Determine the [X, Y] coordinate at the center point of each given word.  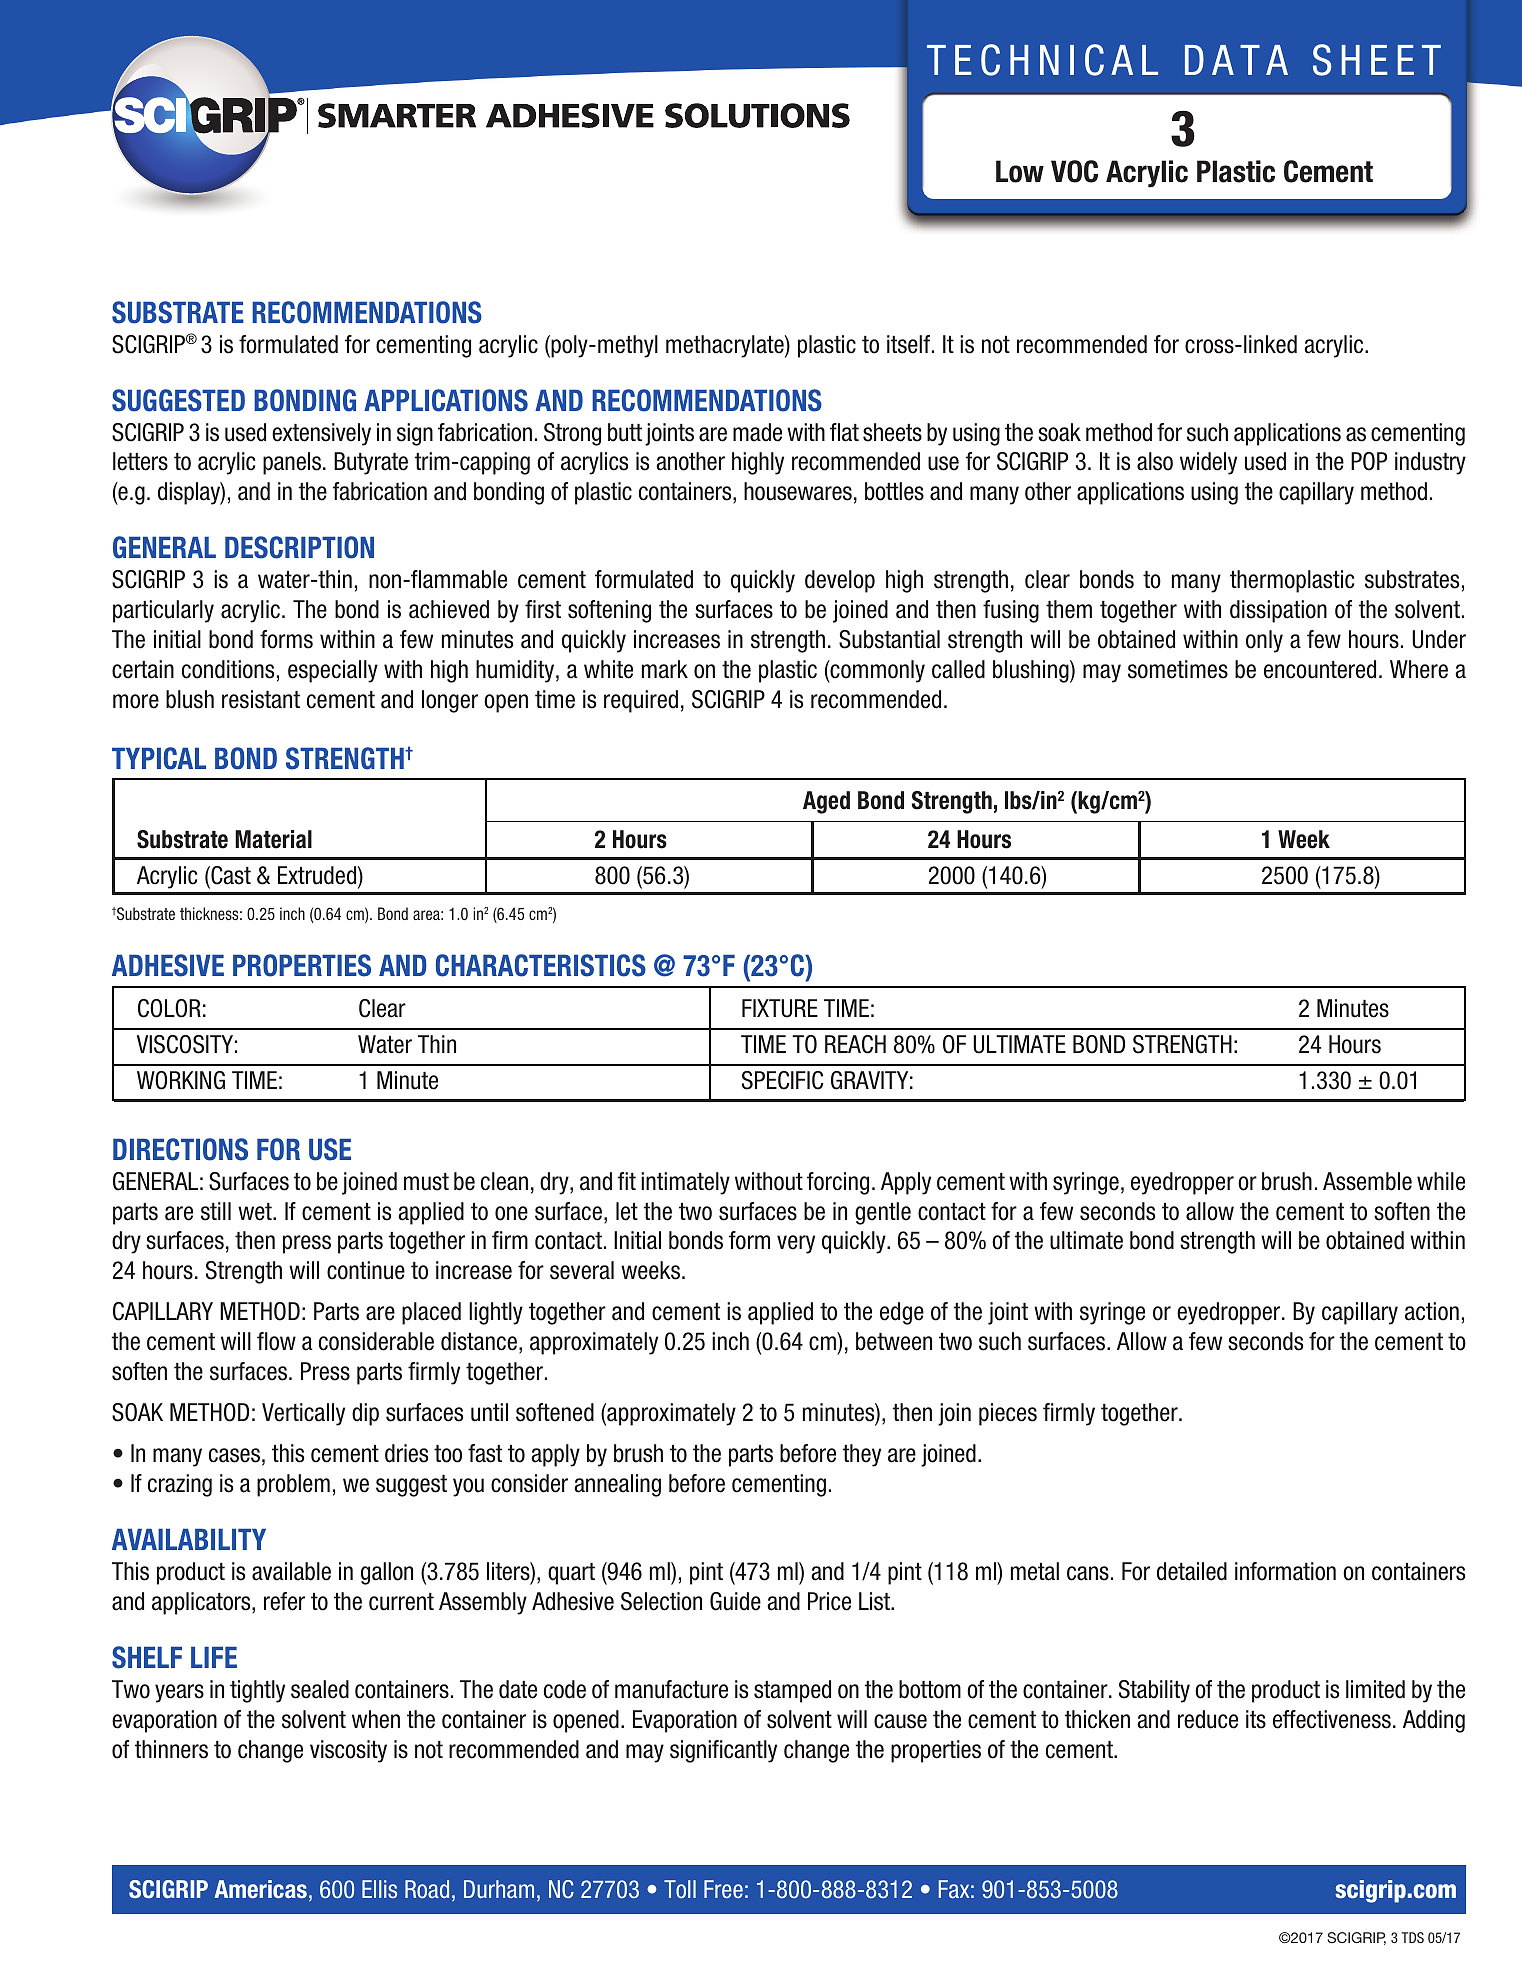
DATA [1236, 60]
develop [840, 581]
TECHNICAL [1042, 60]
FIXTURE [780, 1008]
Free [723, 1889]
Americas [260, 1889]
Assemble [1367, 1181]
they [862, 1455]
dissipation [1278, 611]
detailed [1192, 1571]
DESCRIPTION [299, 547]
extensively [321, 434]
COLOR [169, 1008]
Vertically [303, 1414]
